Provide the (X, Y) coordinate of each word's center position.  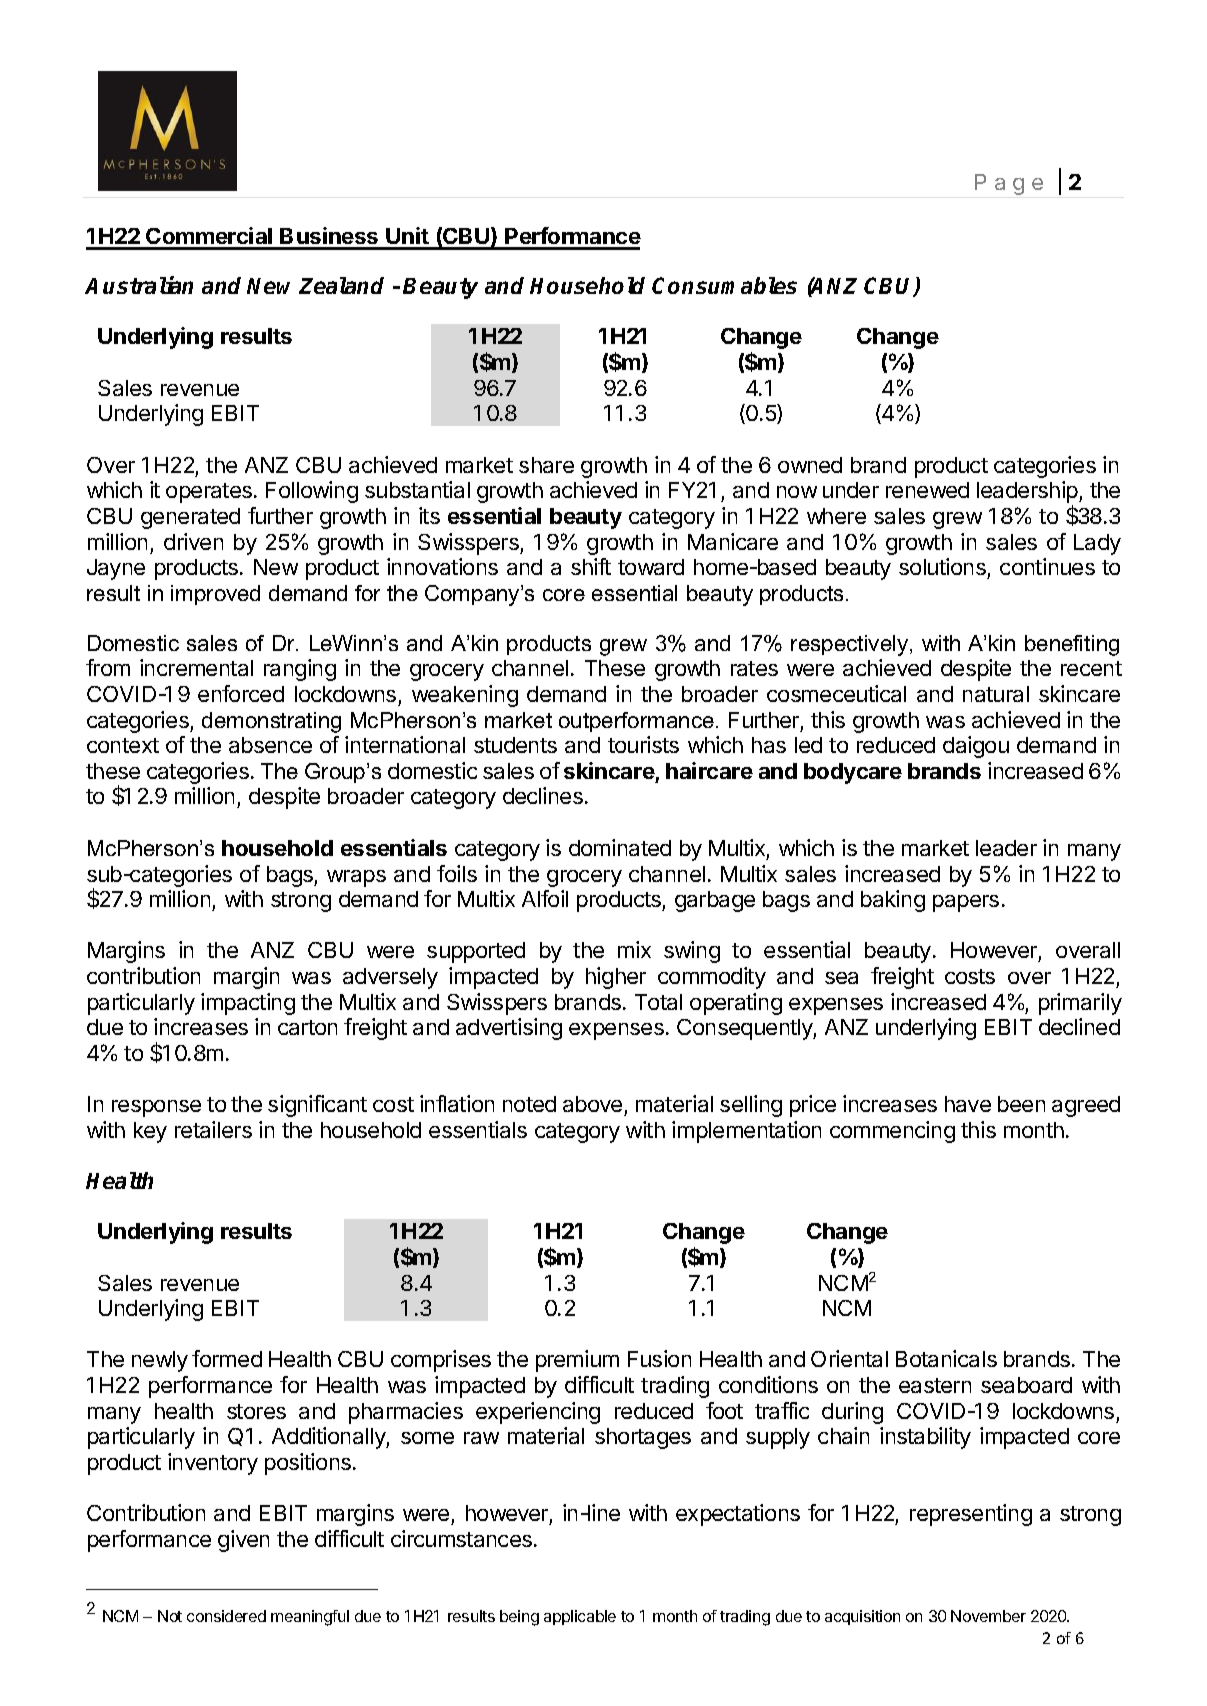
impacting (248, 1004)
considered (226, 1616)
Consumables (724, 285)
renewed (927, 490)
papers (966, 903)
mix (634, 949)
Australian (139, 285)
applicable (580, 1617)
